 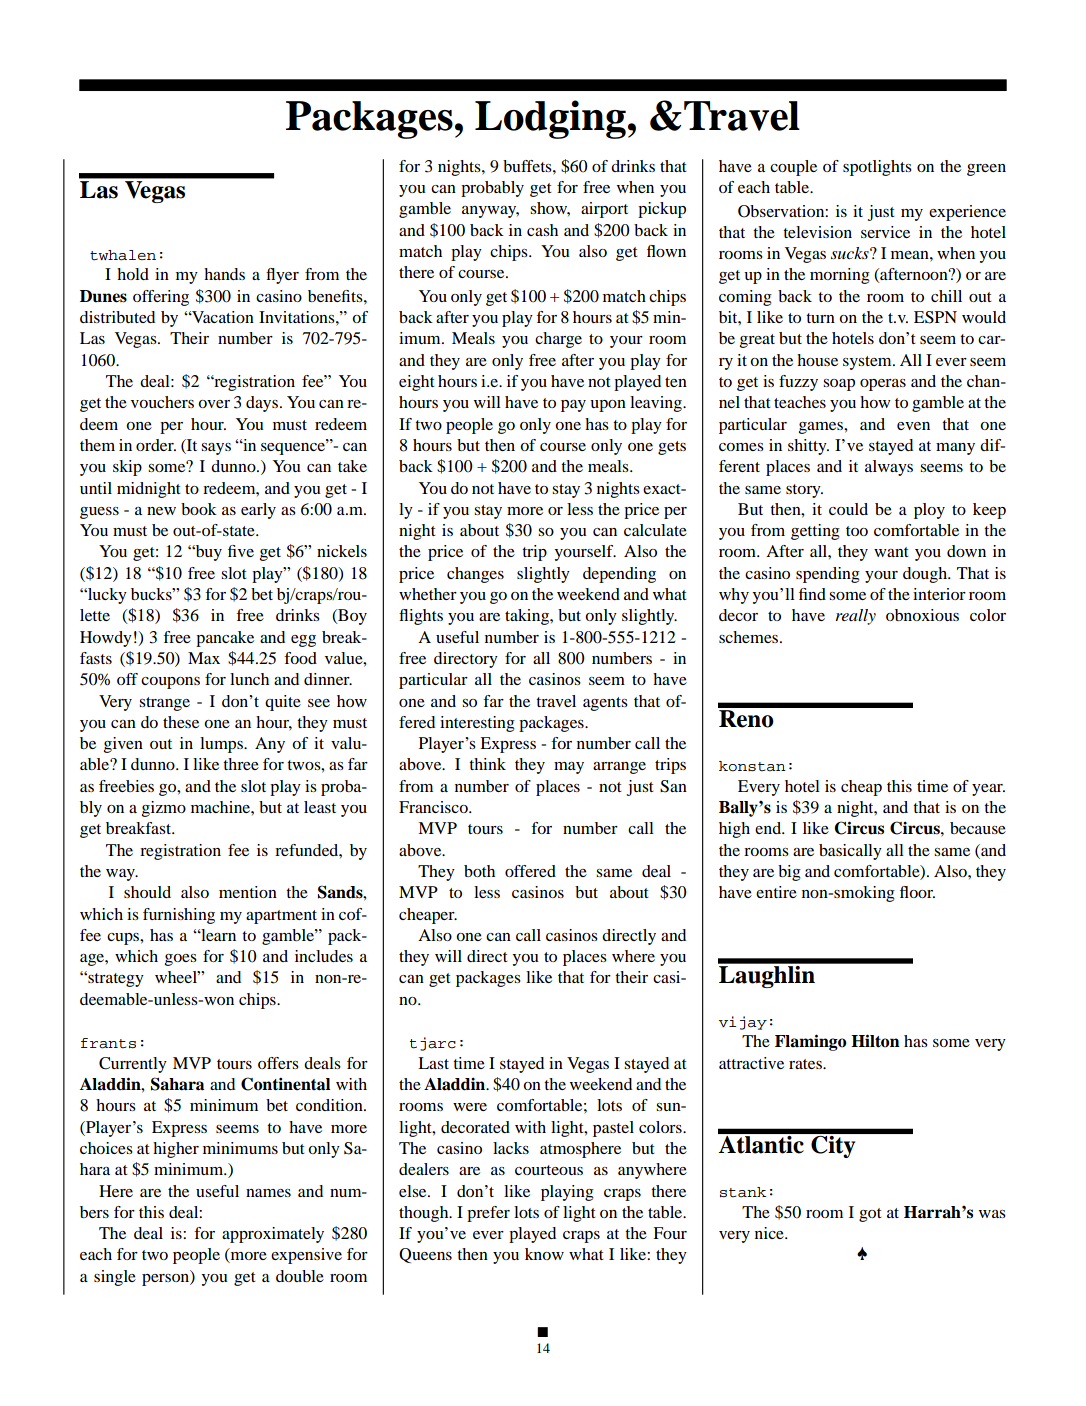 I want to click on both, so click(x=479, y=871).
